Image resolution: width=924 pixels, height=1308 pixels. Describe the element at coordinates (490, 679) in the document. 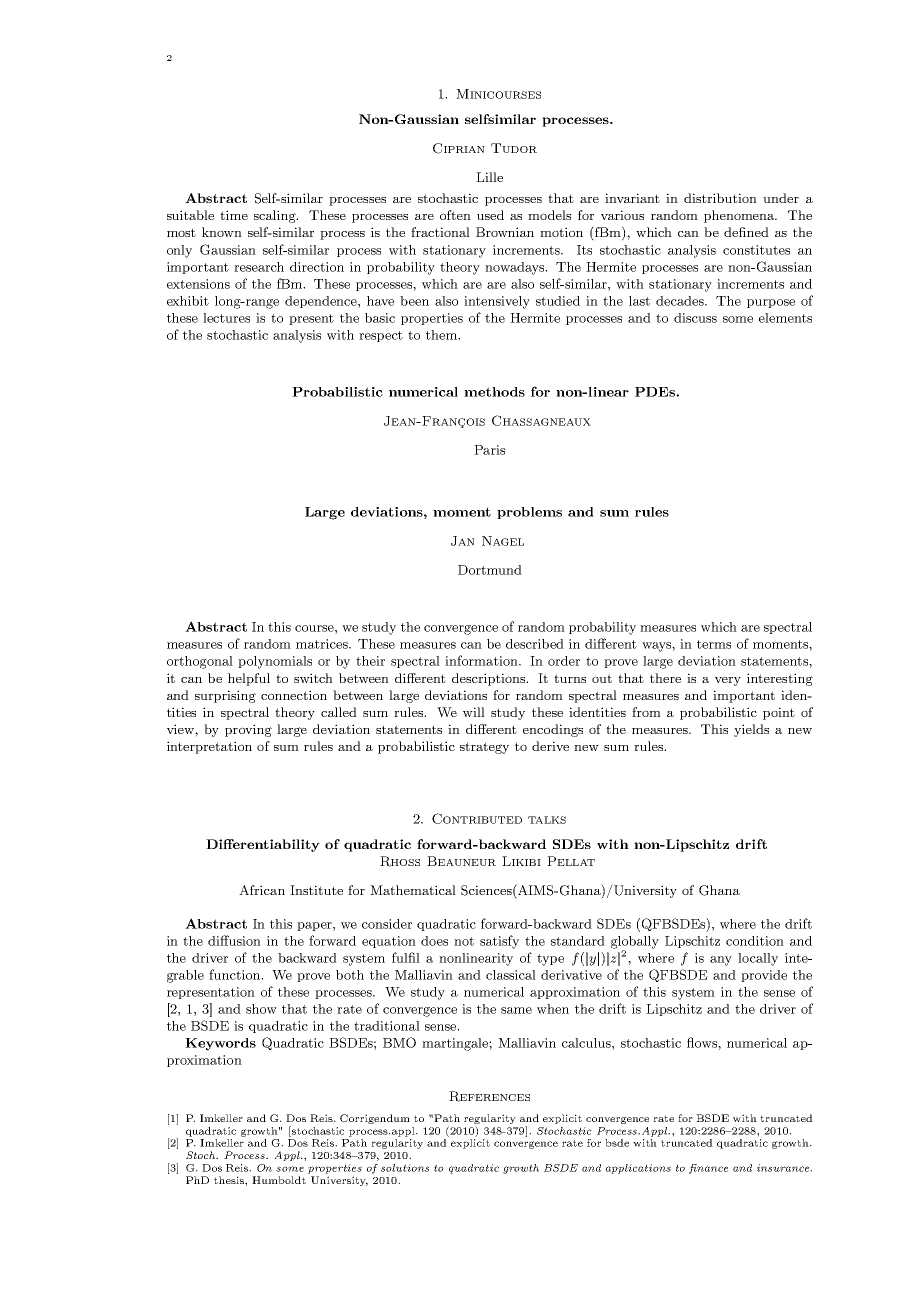

I see `descriptions` at that location.
